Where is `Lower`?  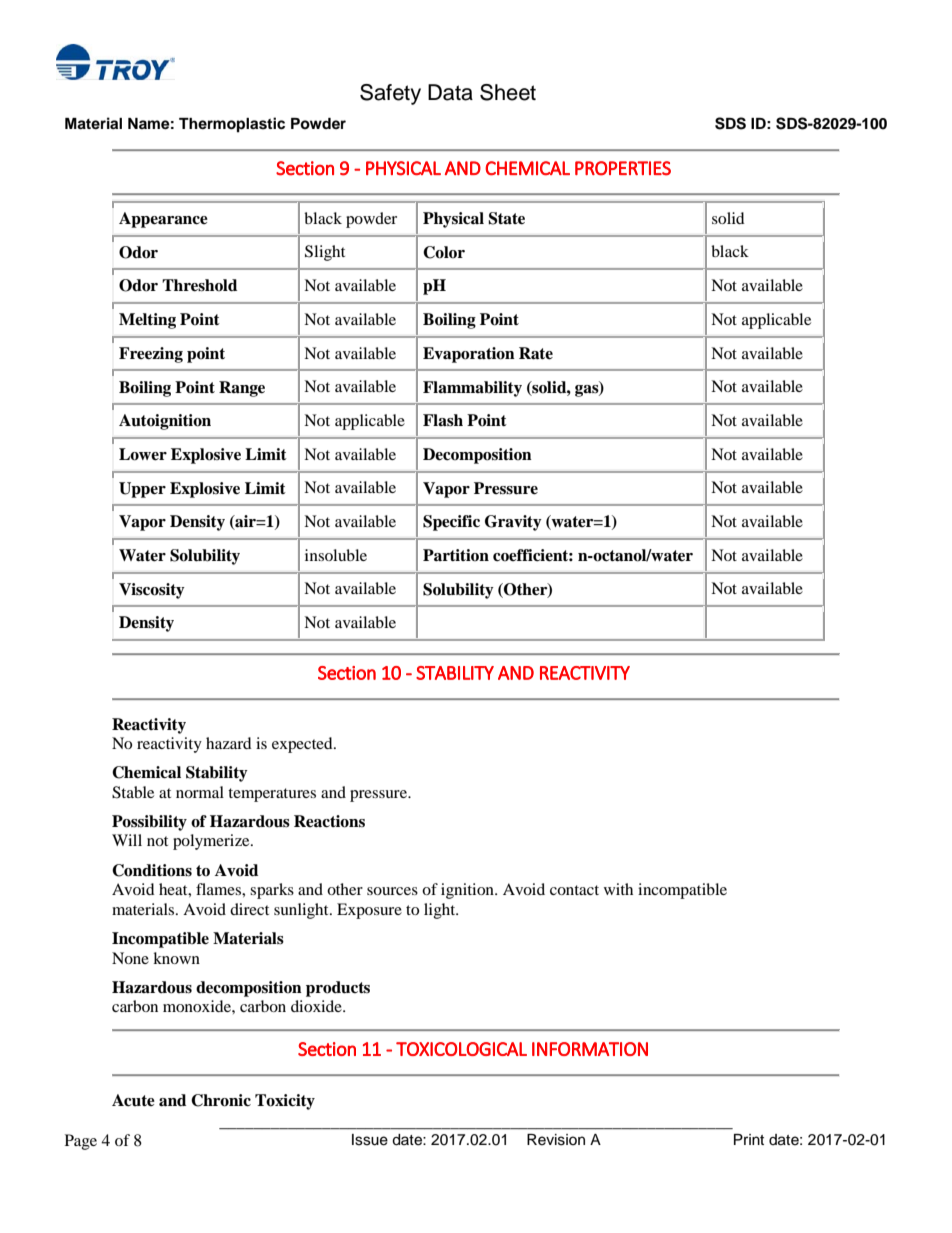 Lower is located at coordinates (143, 454).
